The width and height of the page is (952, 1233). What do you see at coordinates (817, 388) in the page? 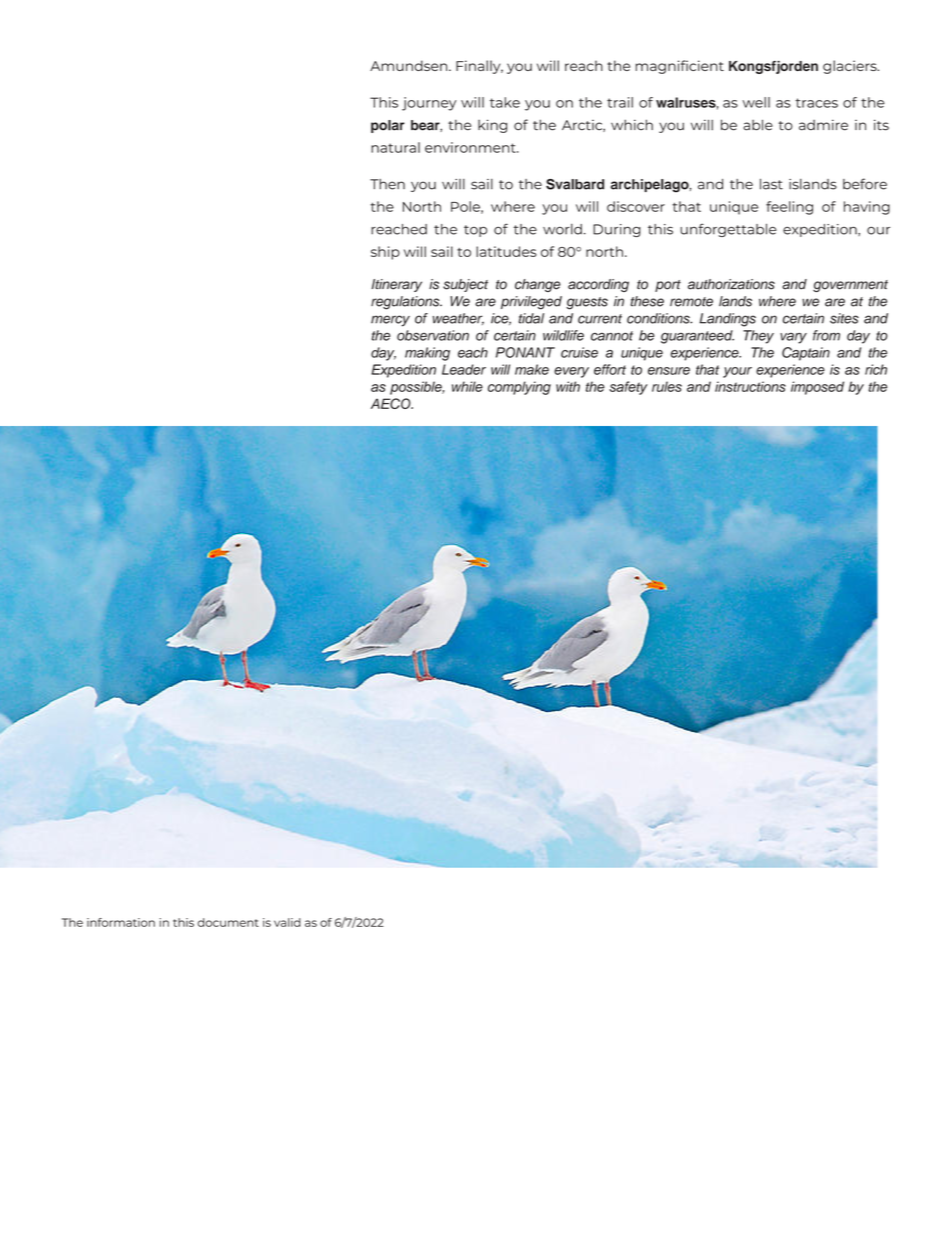
I see `imposed` at bounding box center [817, 388].
